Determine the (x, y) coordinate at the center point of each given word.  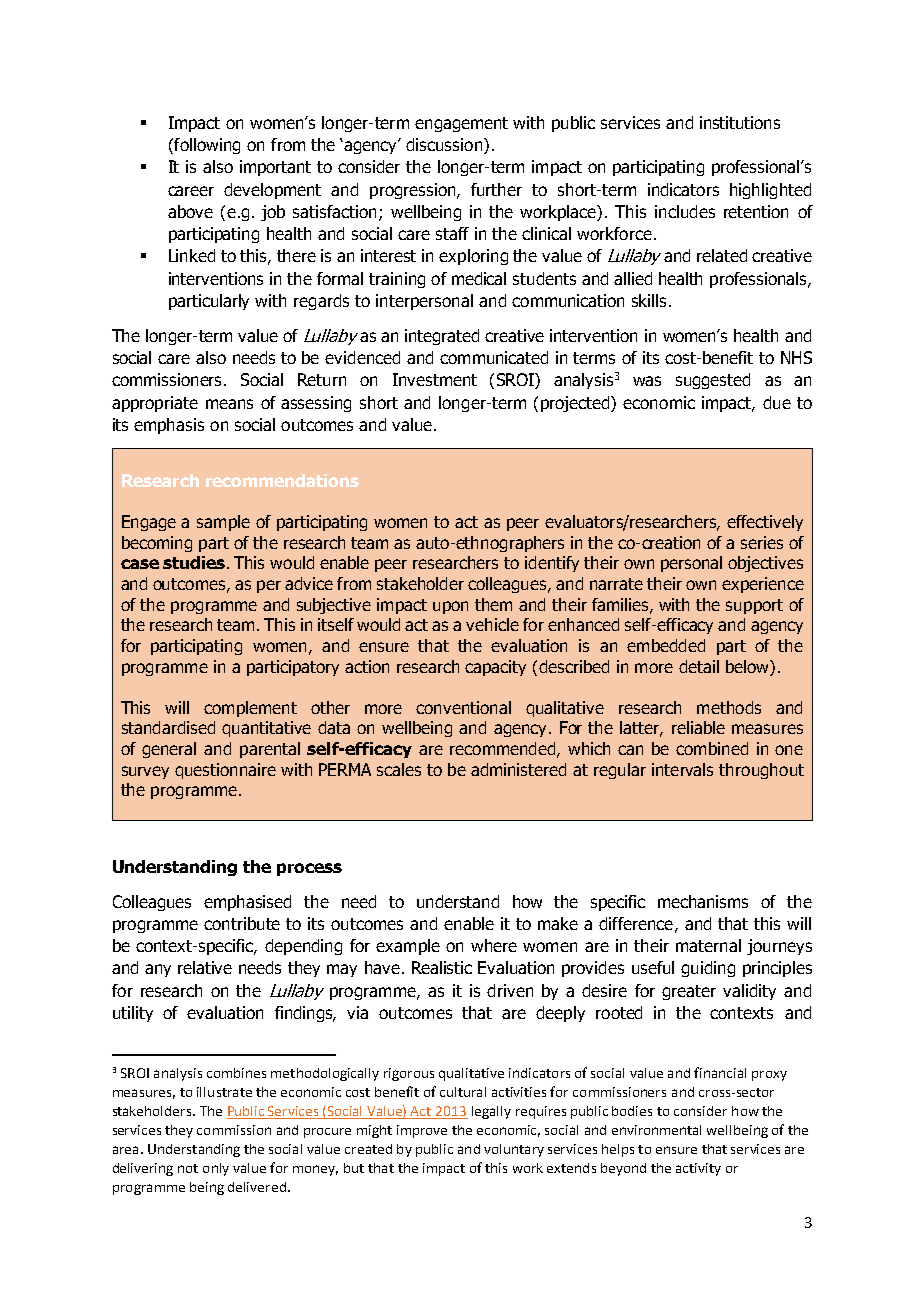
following (206, 146)
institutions (740, 122)
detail (699, 666)
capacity (495, 668)
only (216, 1169)
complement (250, 709)
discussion (445, 146)
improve (422, 1131)
